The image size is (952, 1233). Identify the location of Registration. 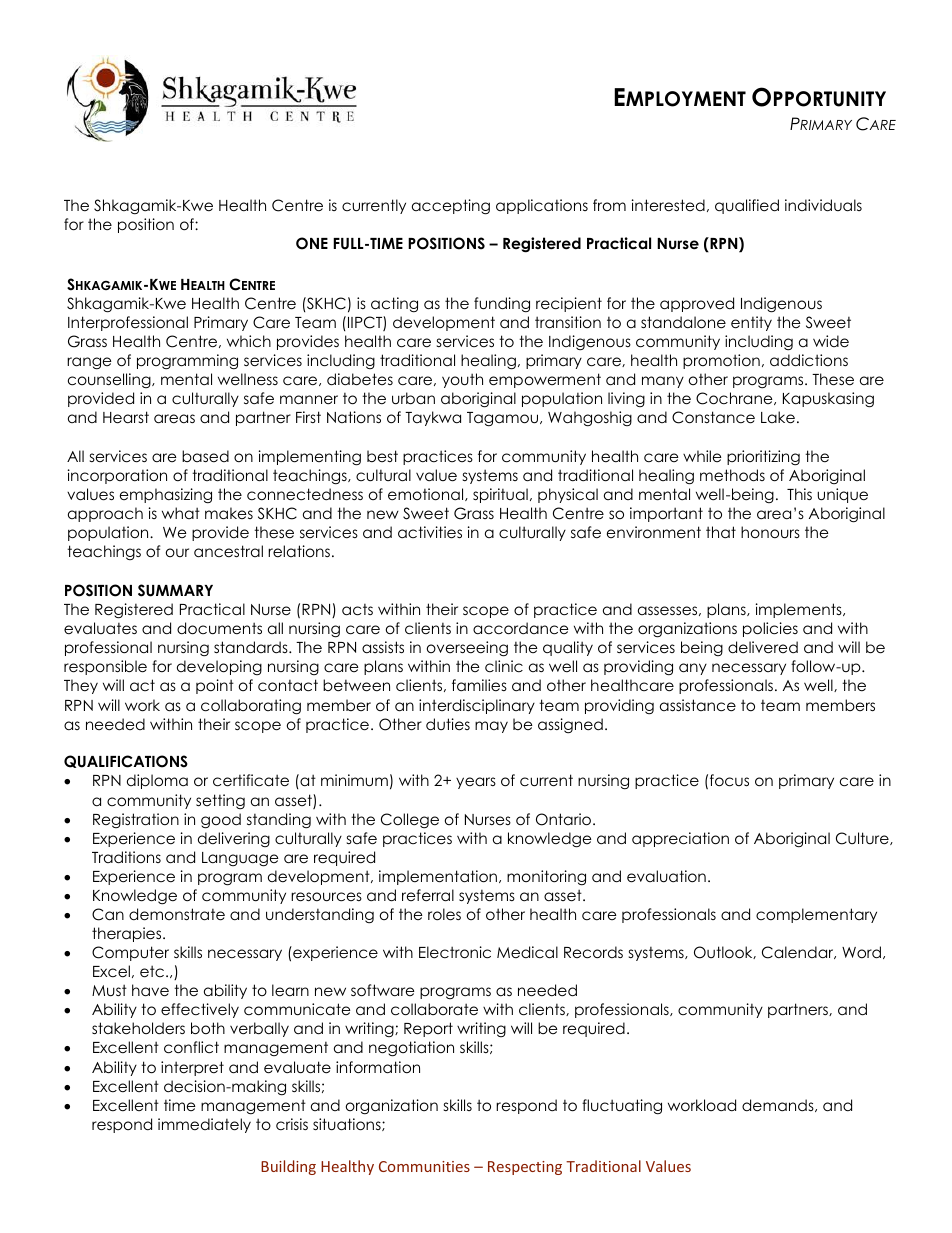
(136, 820).
